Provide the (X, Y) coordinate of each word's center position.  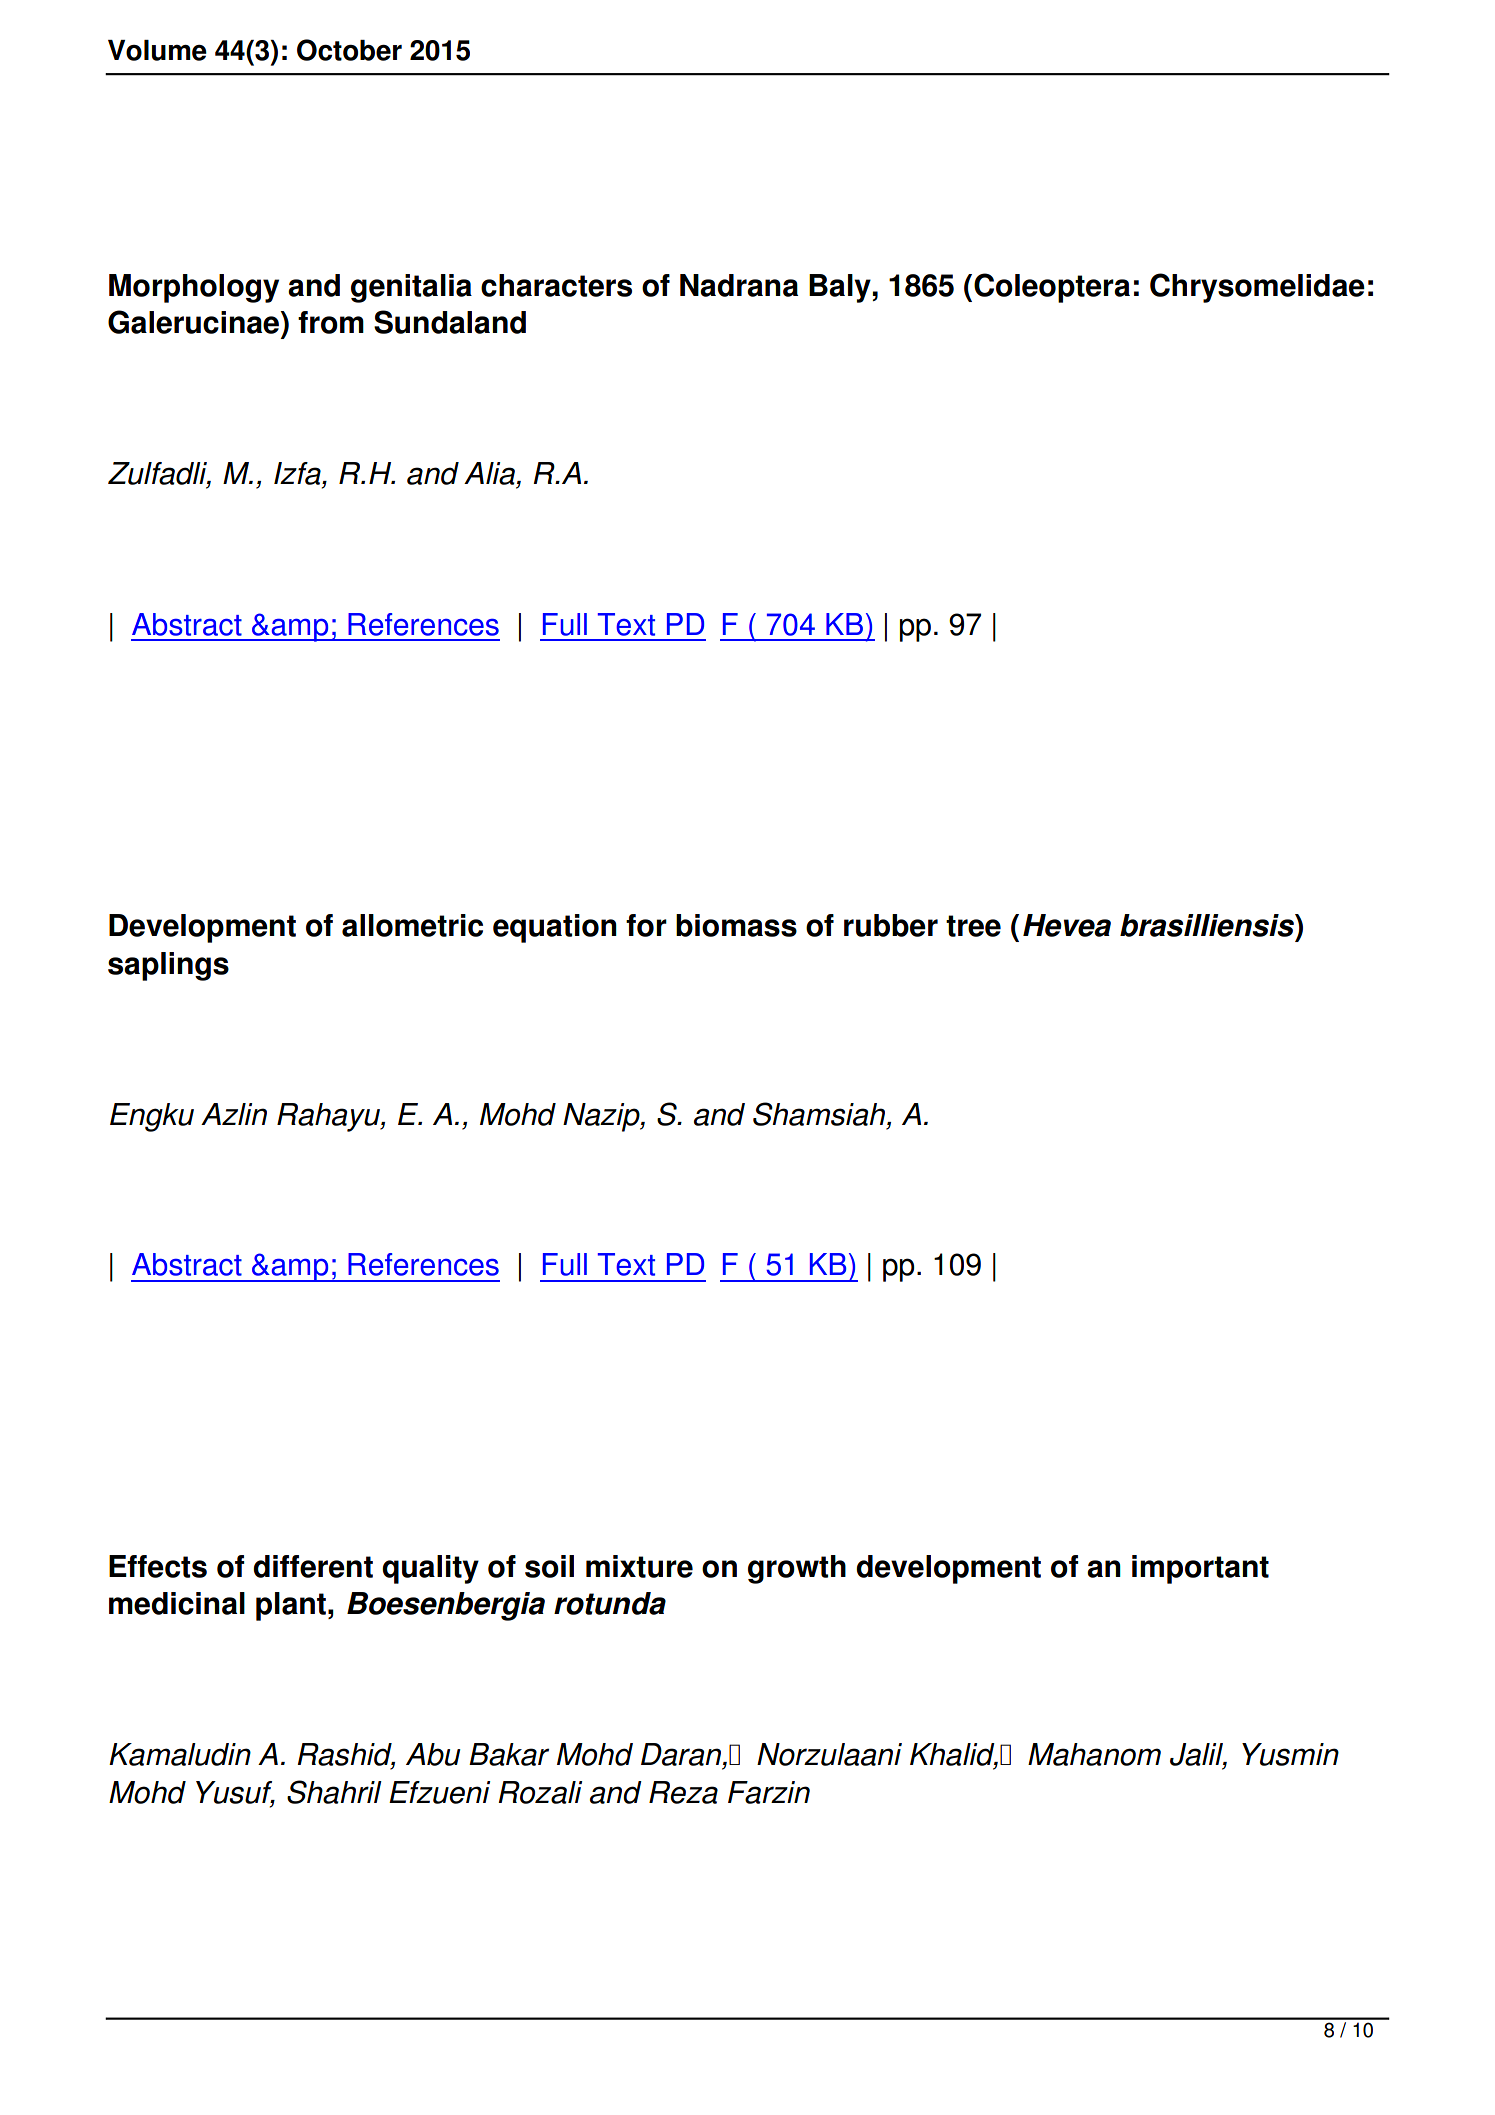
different (313, 1566)
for (646, 925)
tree (973, 926)
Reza (683, 1792)
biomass (736, 925)
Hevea (1067, 925)
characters (556, 285)
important (1200, 1569)
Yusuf (235, 1793)
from (331, 322)
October (349, 50)
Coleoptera (1052, 288)
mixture (639, 1566)
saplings (168, 966)
